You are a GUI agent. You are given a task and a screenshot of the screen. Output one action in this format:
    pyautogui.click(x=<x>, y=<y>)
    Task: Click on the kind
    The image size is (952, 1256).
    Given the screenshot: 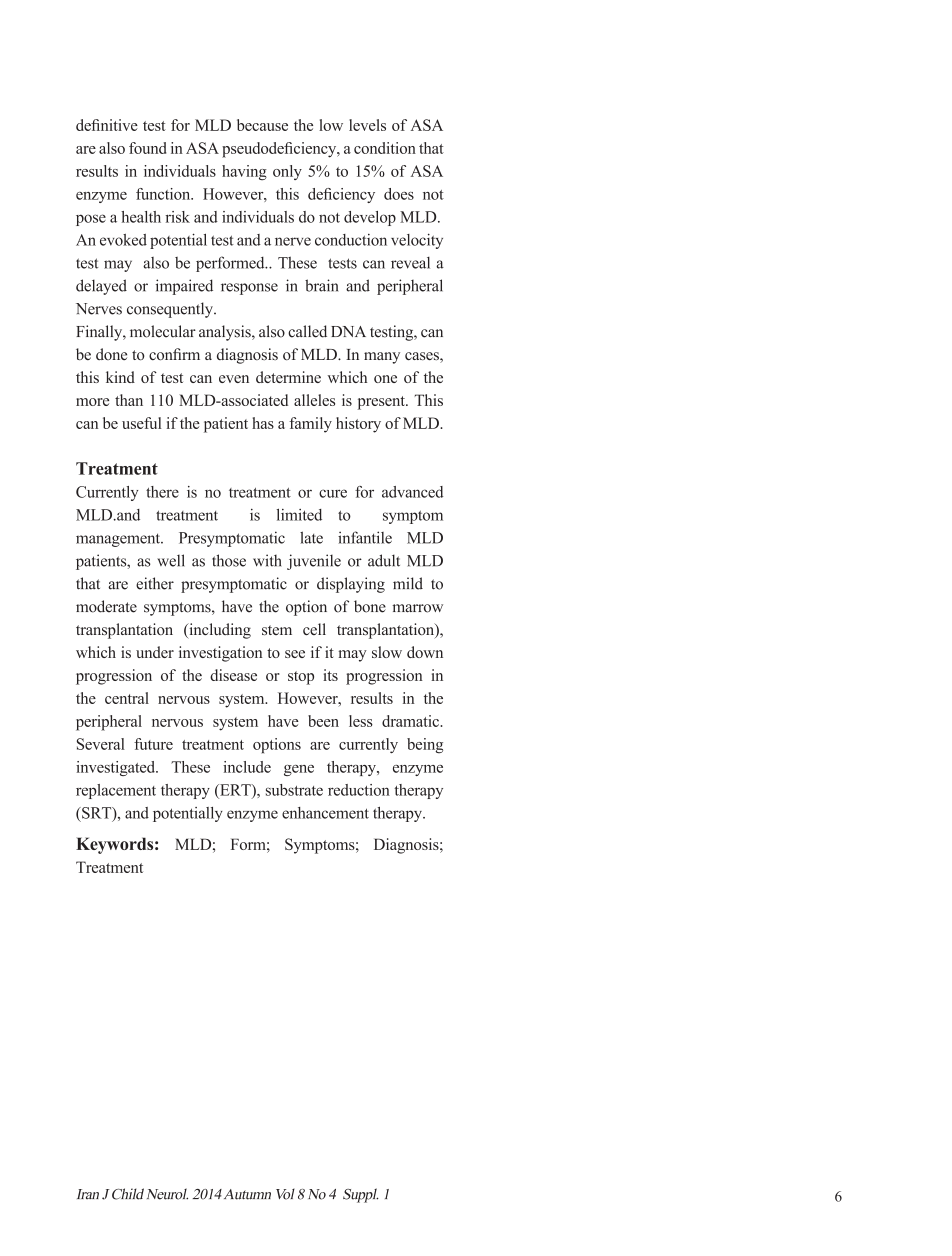 What is the action you would take?
    pyautogui.click(x=120, y=377)
